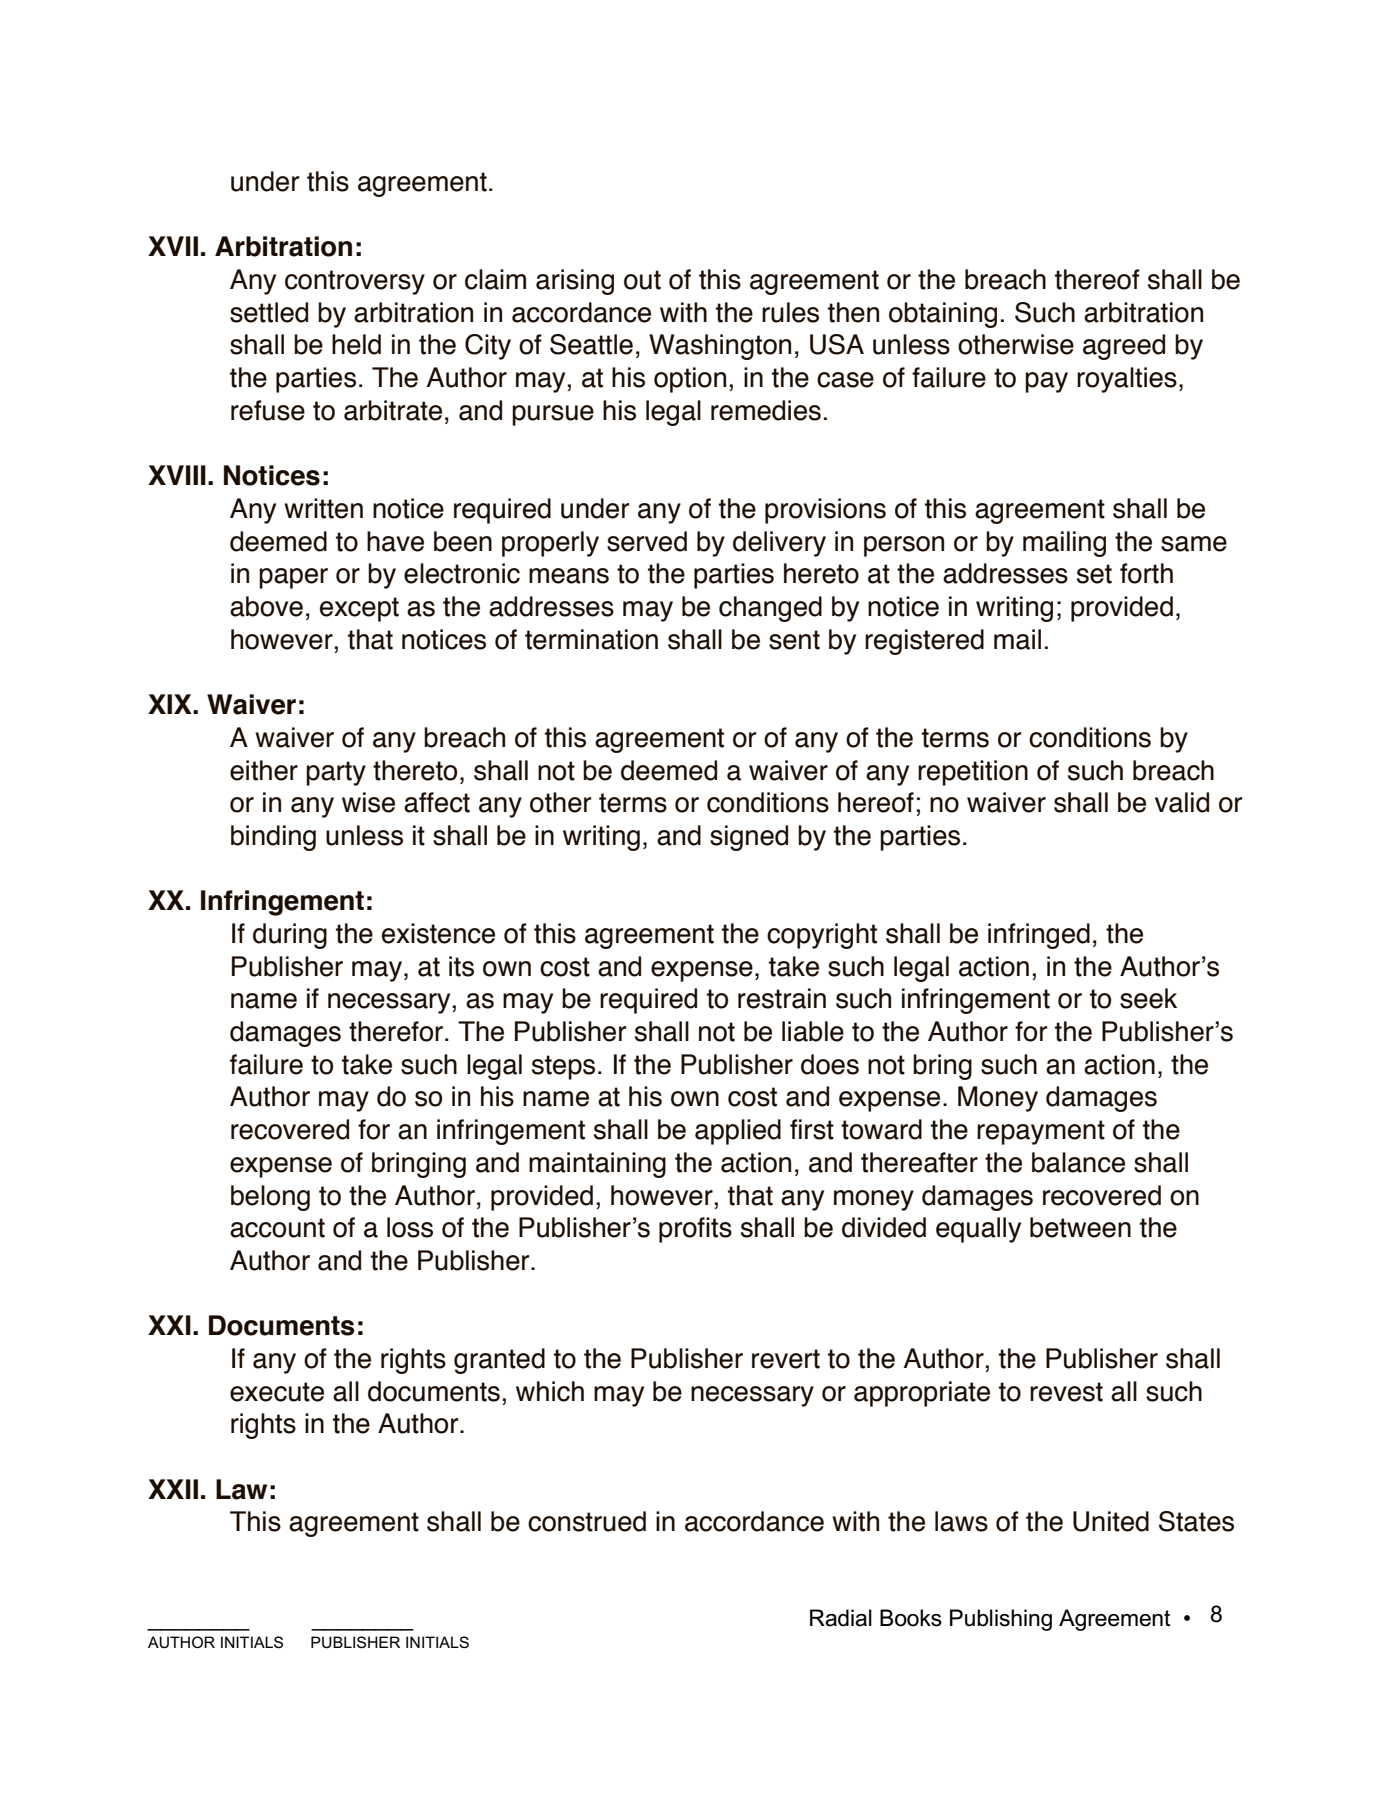 Image resolution: width=1389 pixels, height=1797 pixels. What do you see at coordinates (1039, 936) in the image?
I see `infringed` at bounding box center [1039, 936].
